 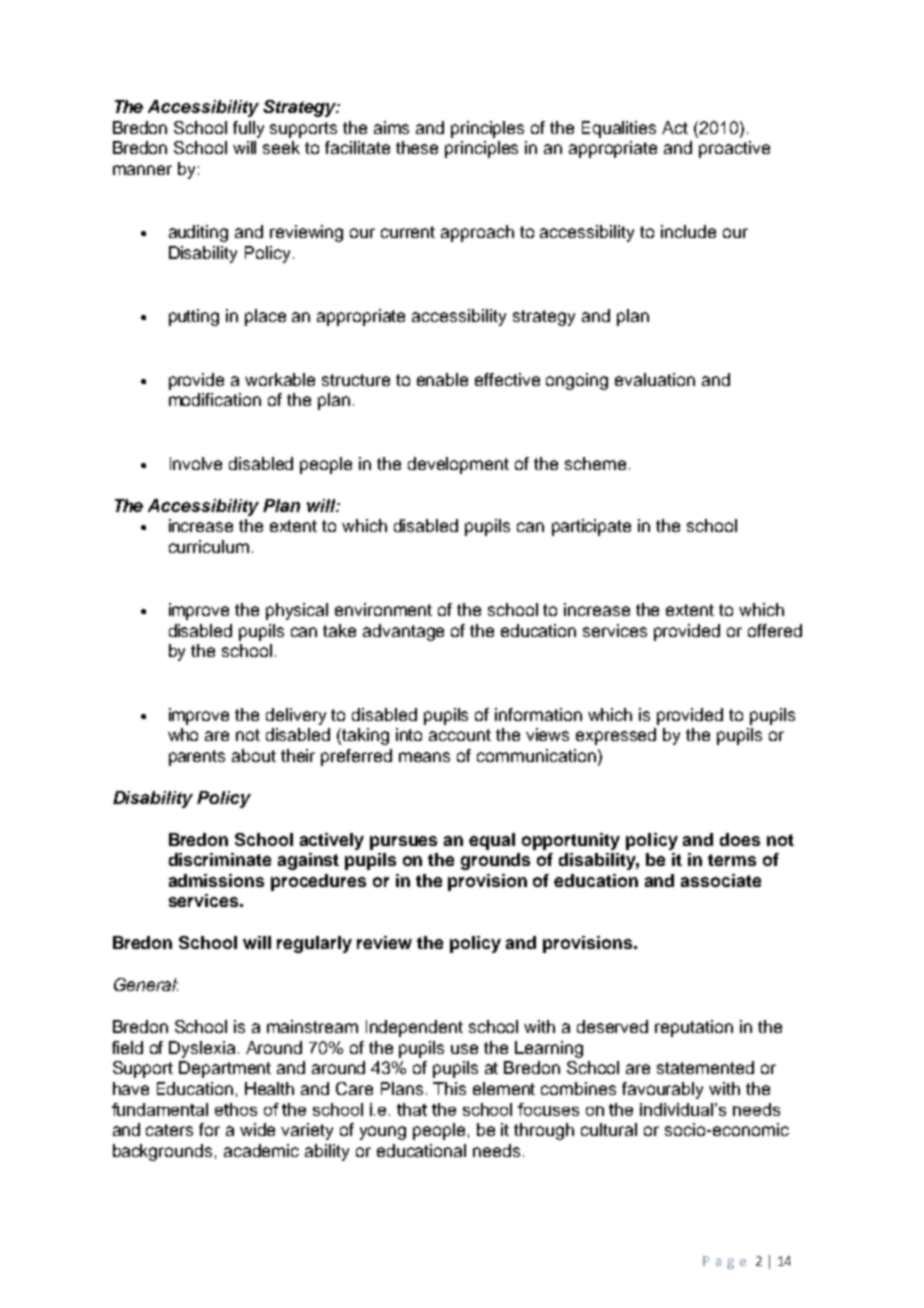 What do you see at coordinates (734, 149) in the page?
I see `proactive` at bounding box center [734, 149].
